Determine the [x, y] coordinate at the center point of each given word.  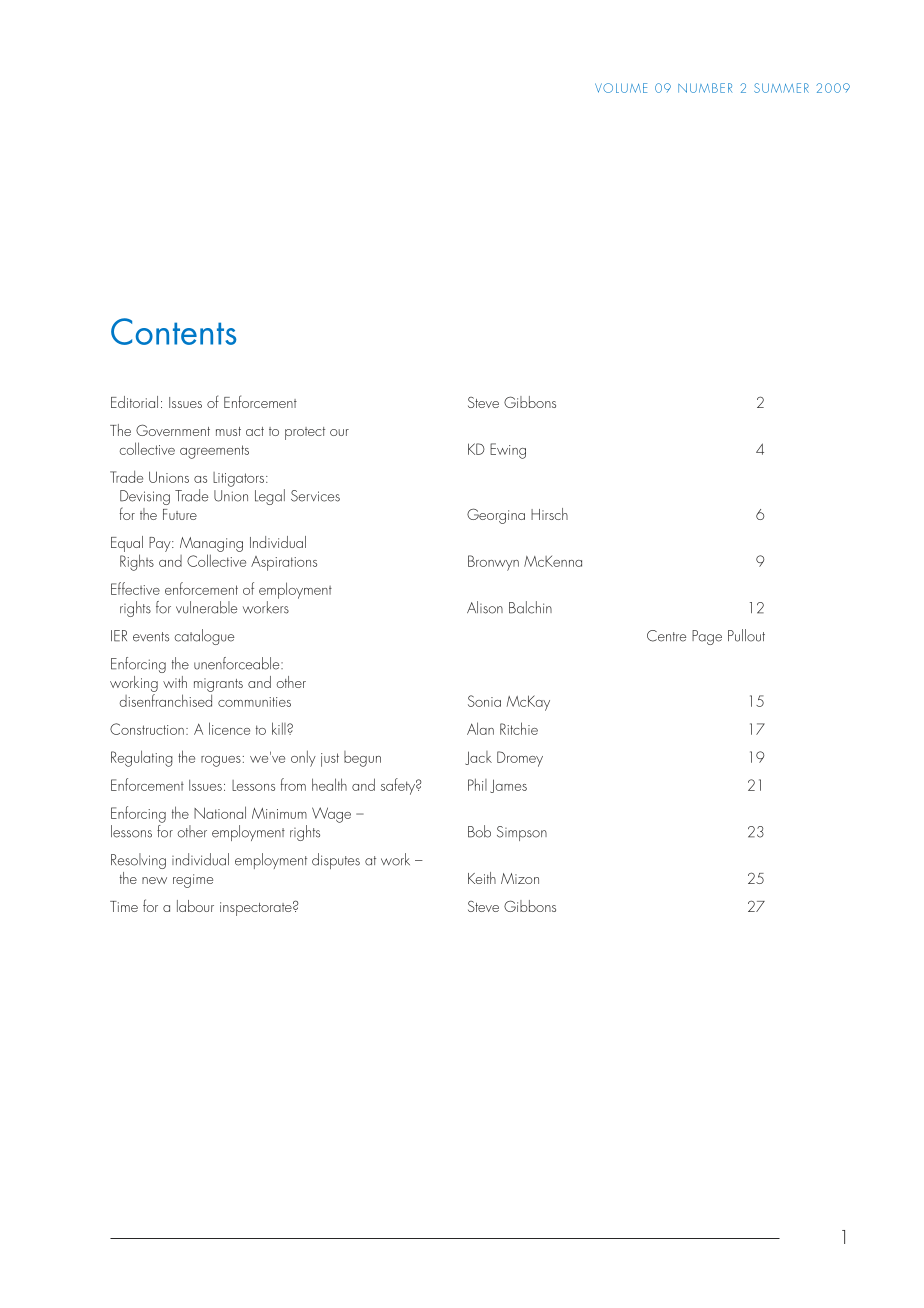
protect [305, 433]
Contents [173, 331]
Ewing [508, 451]
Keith [482, 878]
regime [193, 881]
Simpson [522, 833]
